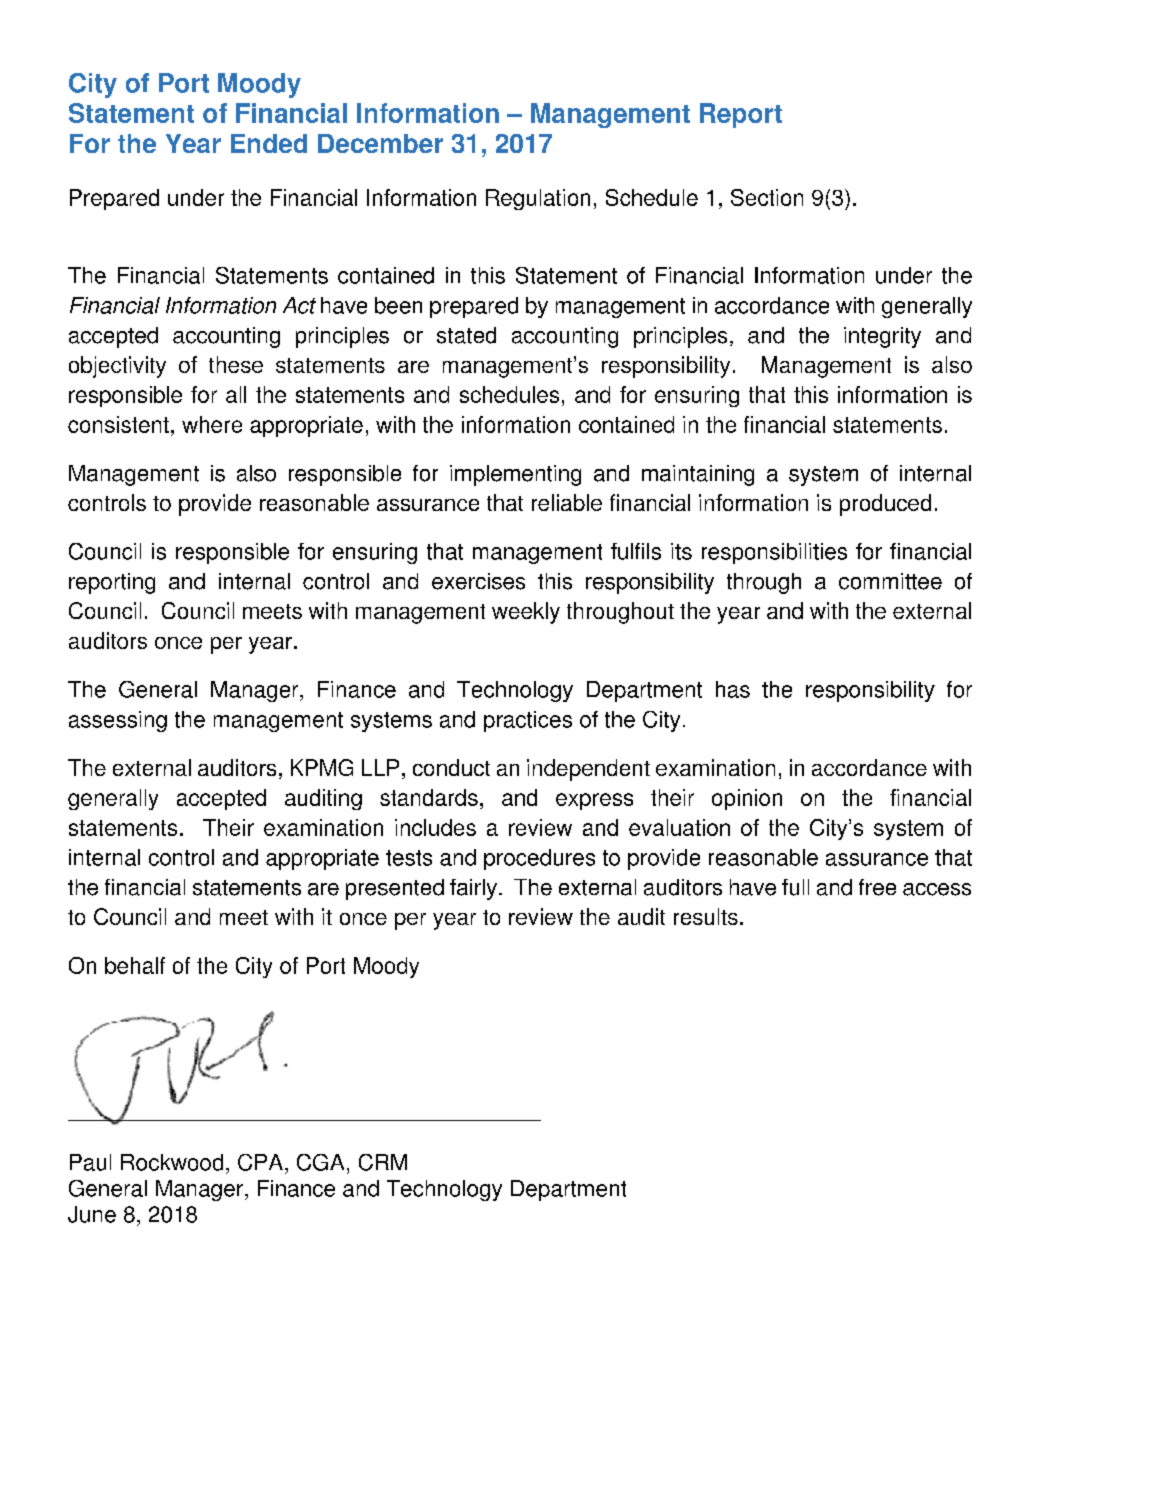 This document has height=1488, width=1150. What do you see at coordinates (269, 143) in the document?
I see `Ended` at bounding box center [269, 143].
